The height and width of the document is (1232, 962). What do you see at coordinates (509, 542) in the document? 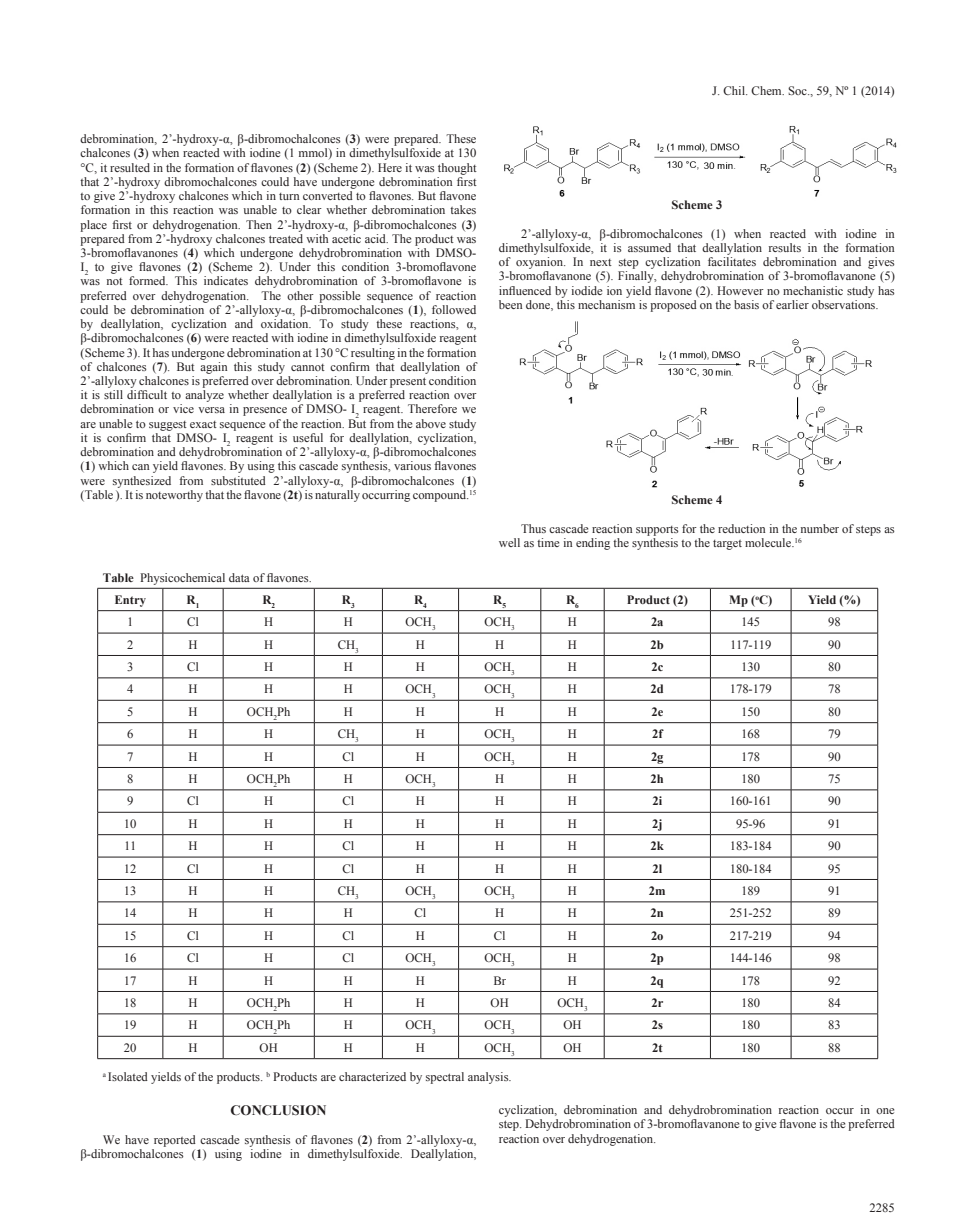
I see `well` at bounding box center [509, 542].
